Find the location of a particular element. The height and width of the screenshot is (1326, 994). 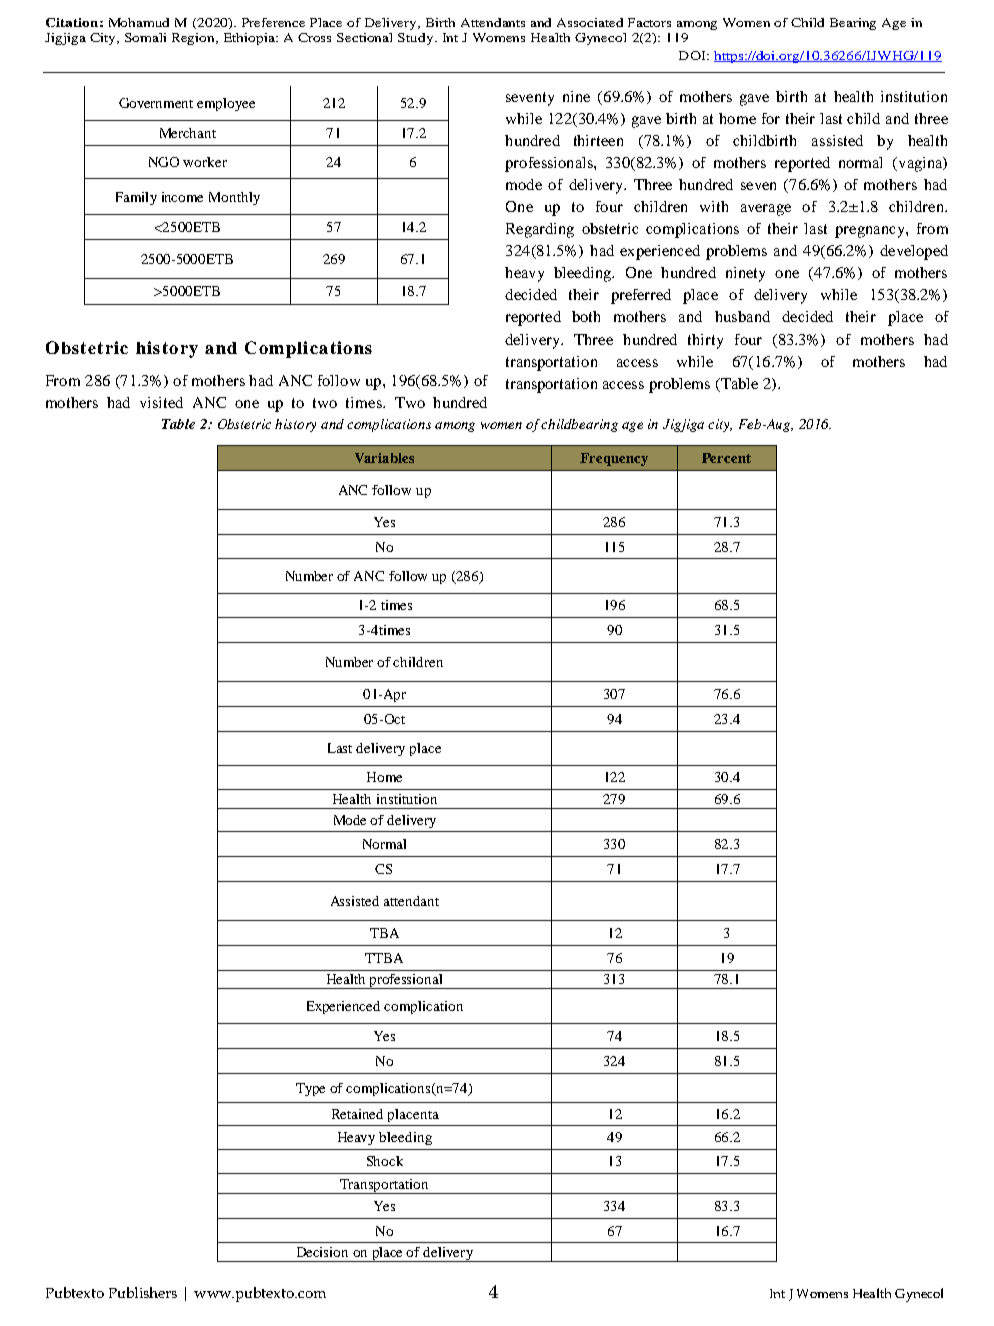

Frequency is located at coordinates (614, 459).
